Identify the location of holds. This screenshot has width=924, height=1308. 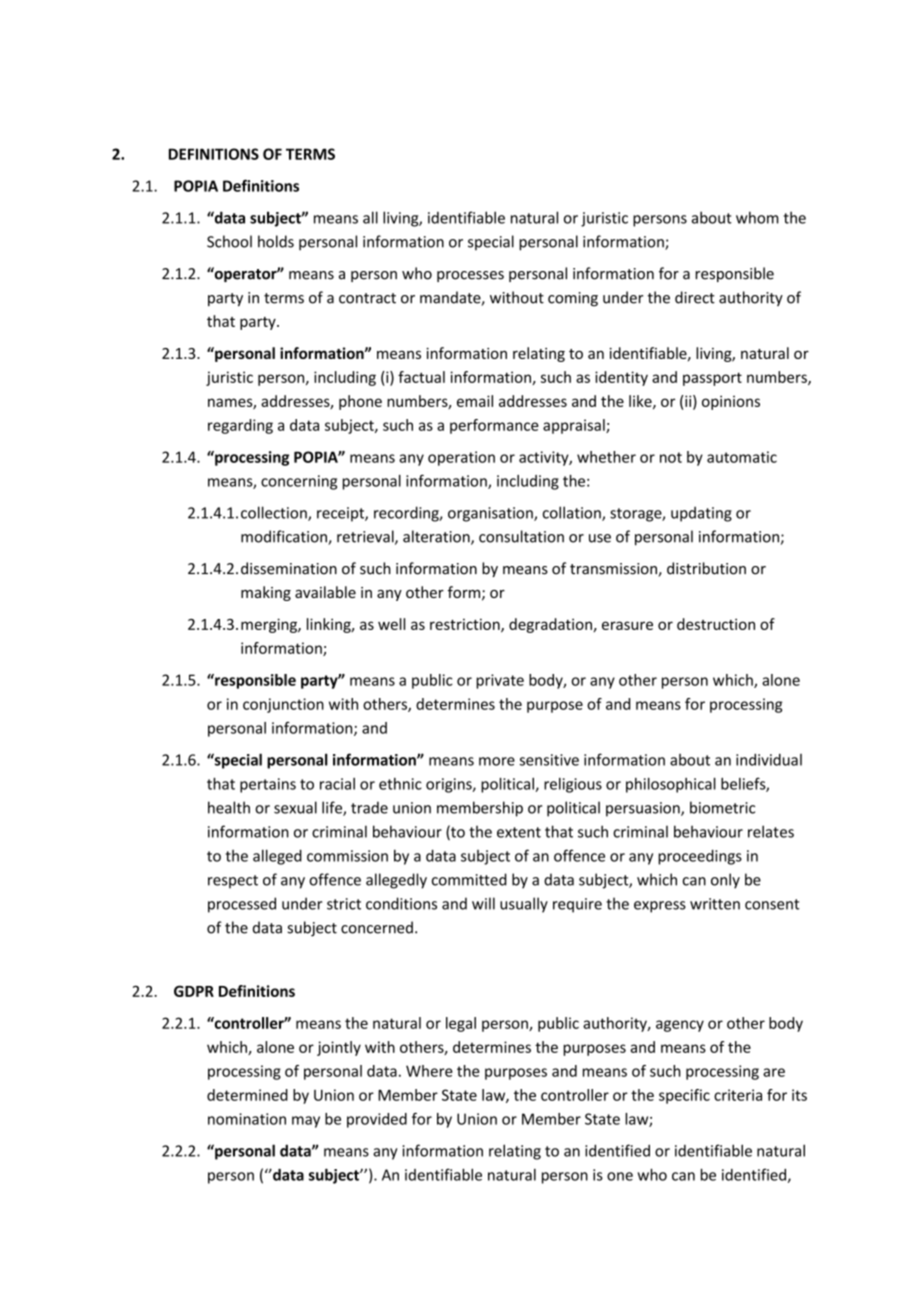
(276, 241).
